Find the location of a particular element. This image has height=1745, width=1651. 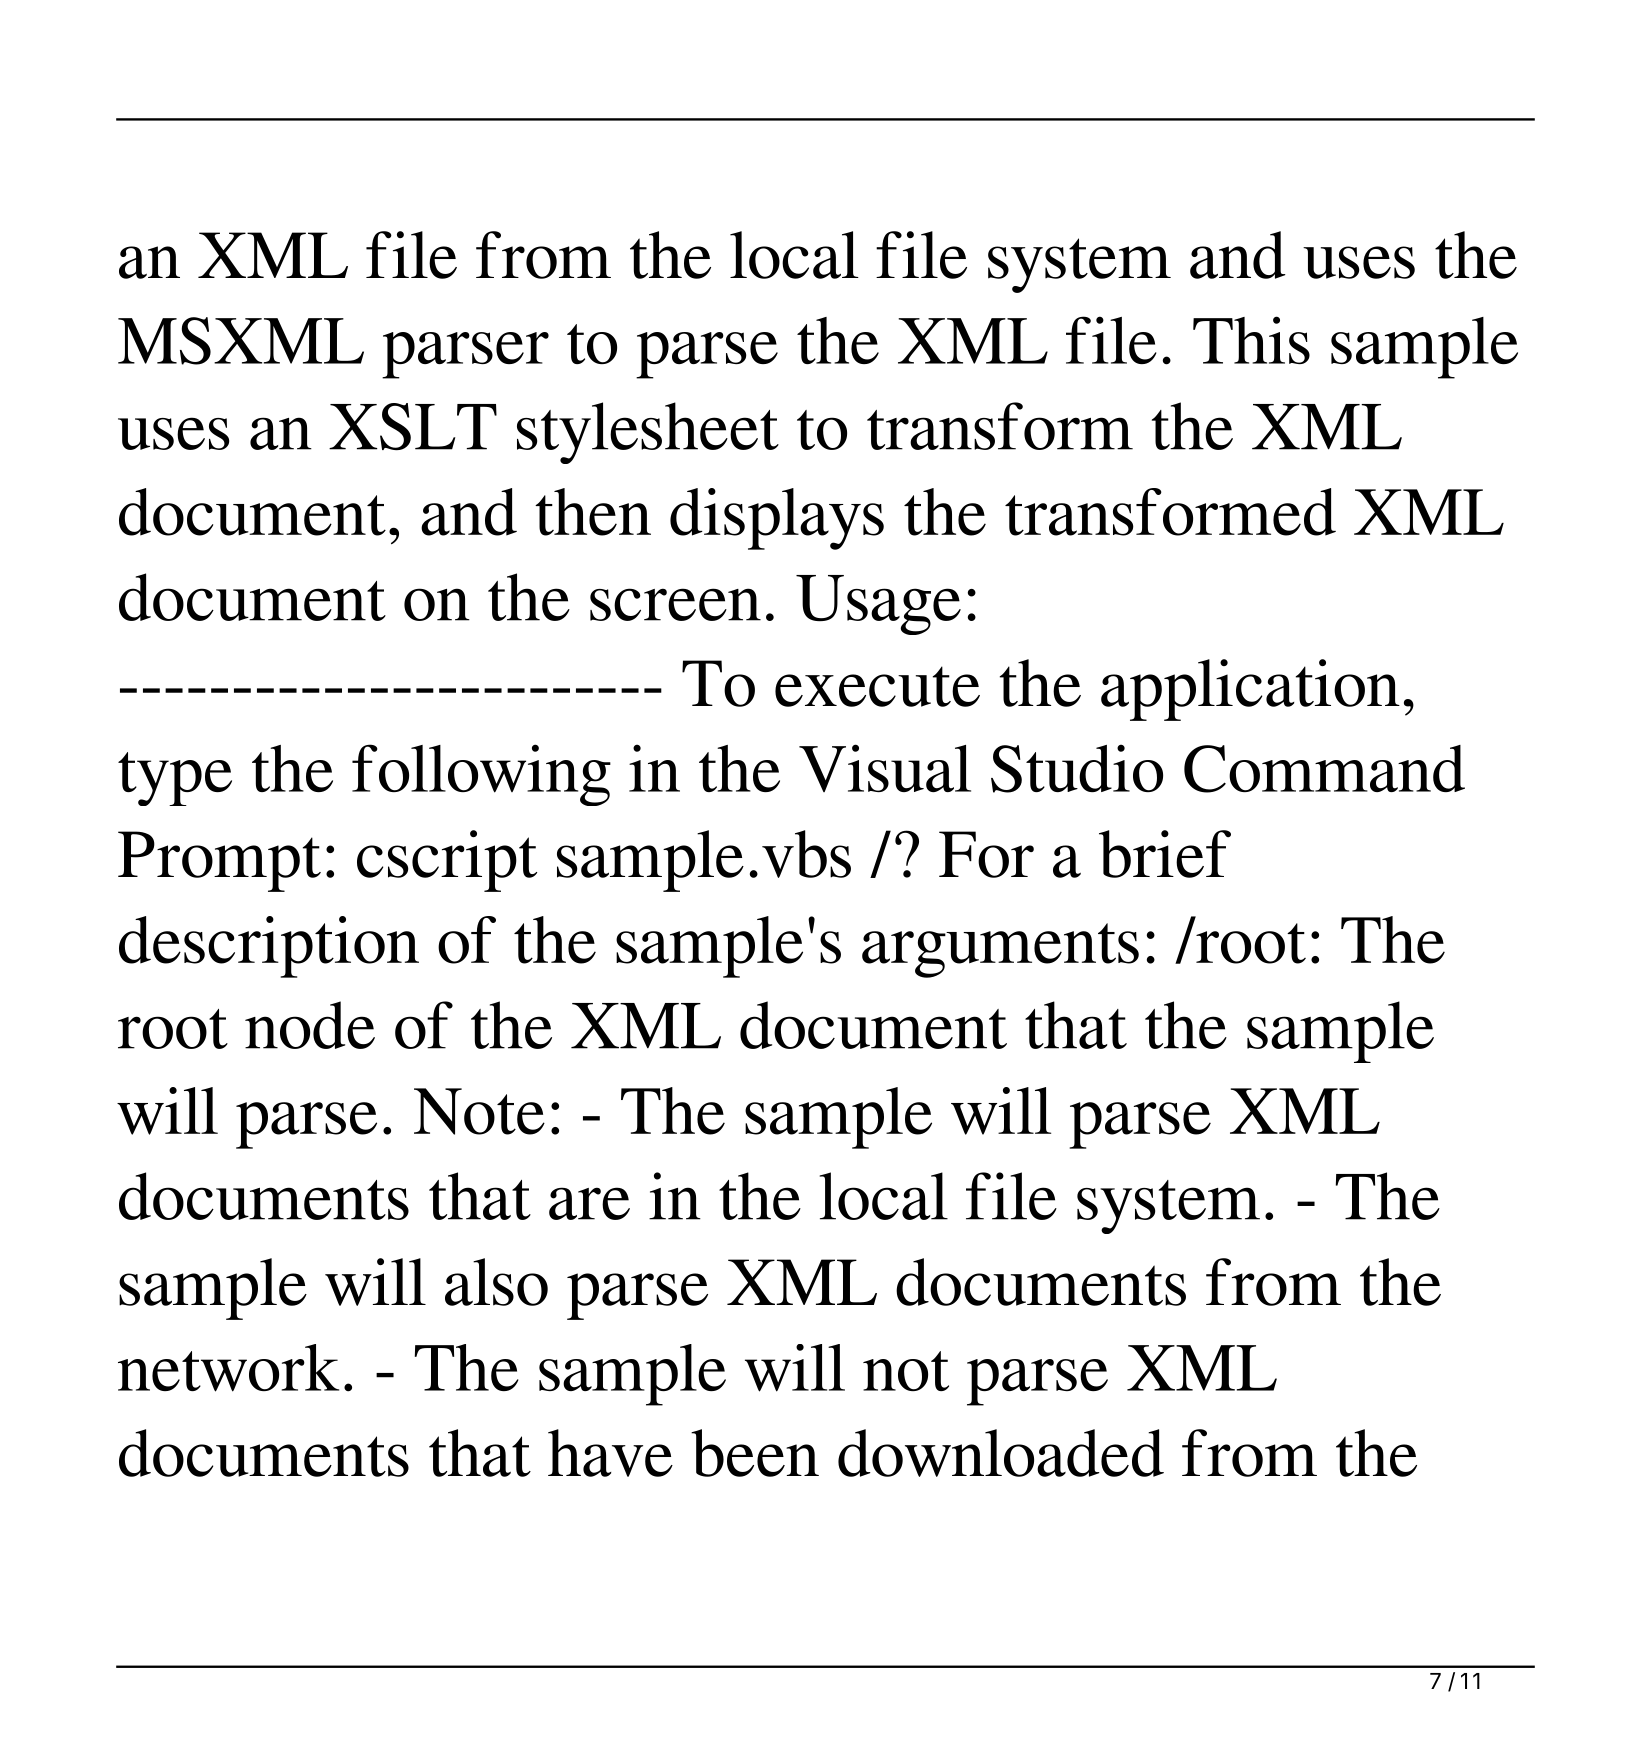

network is located at coordinates (228, 1368).
